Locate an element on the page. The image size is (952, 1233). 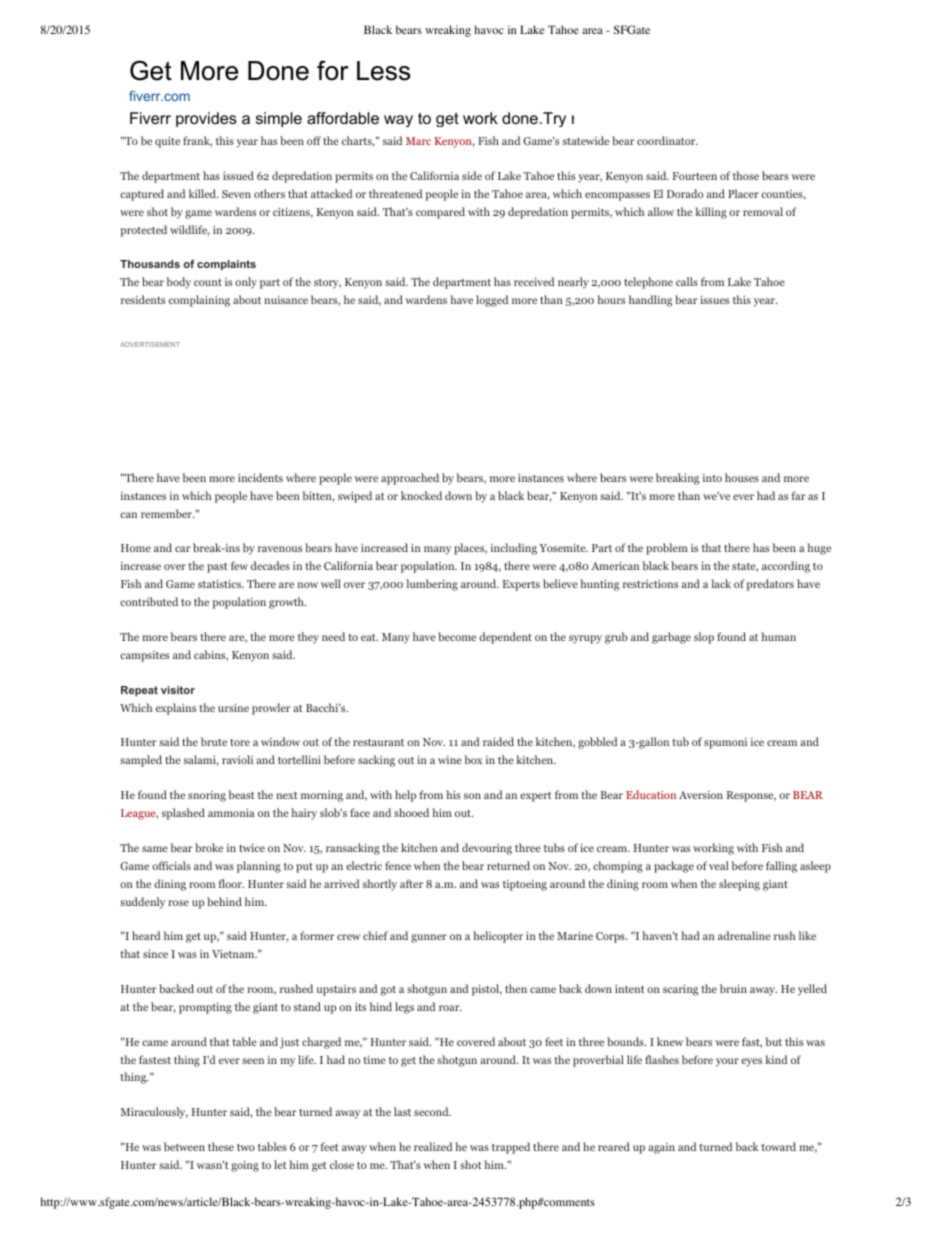
son is located at coordinates (472, 796).
